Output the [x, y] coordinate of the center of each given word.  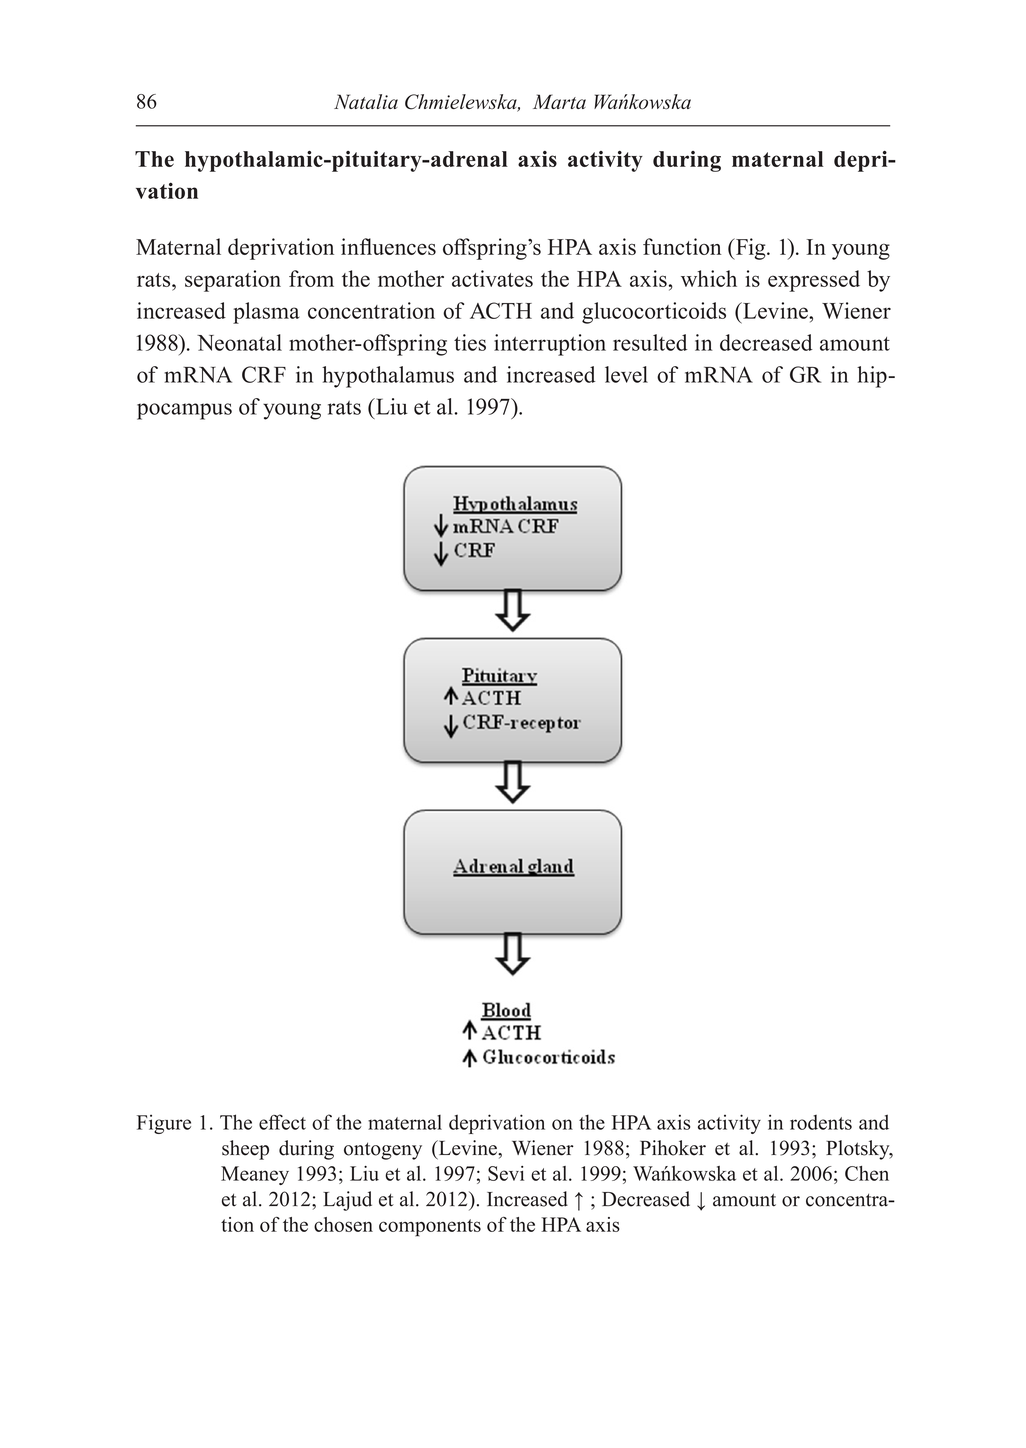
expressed [814, 281]
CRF [264, 374]
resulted [650, 342]
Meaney [255, 1175]
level [626, 374]
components [430, 1228]
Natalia [366, 101]
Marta [559, 101]
